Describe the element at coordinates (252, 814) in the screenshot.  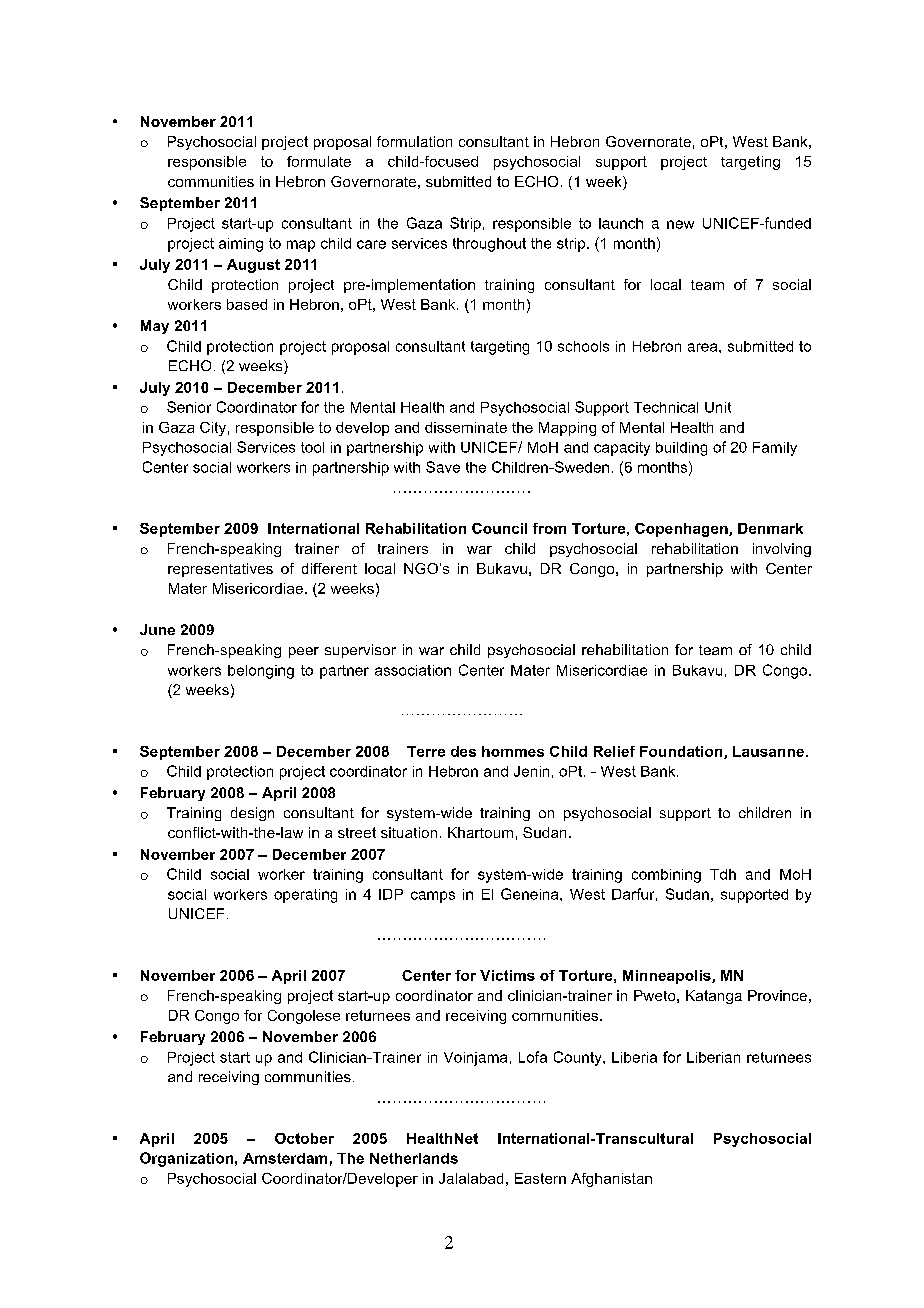
I see `design` at that location.
